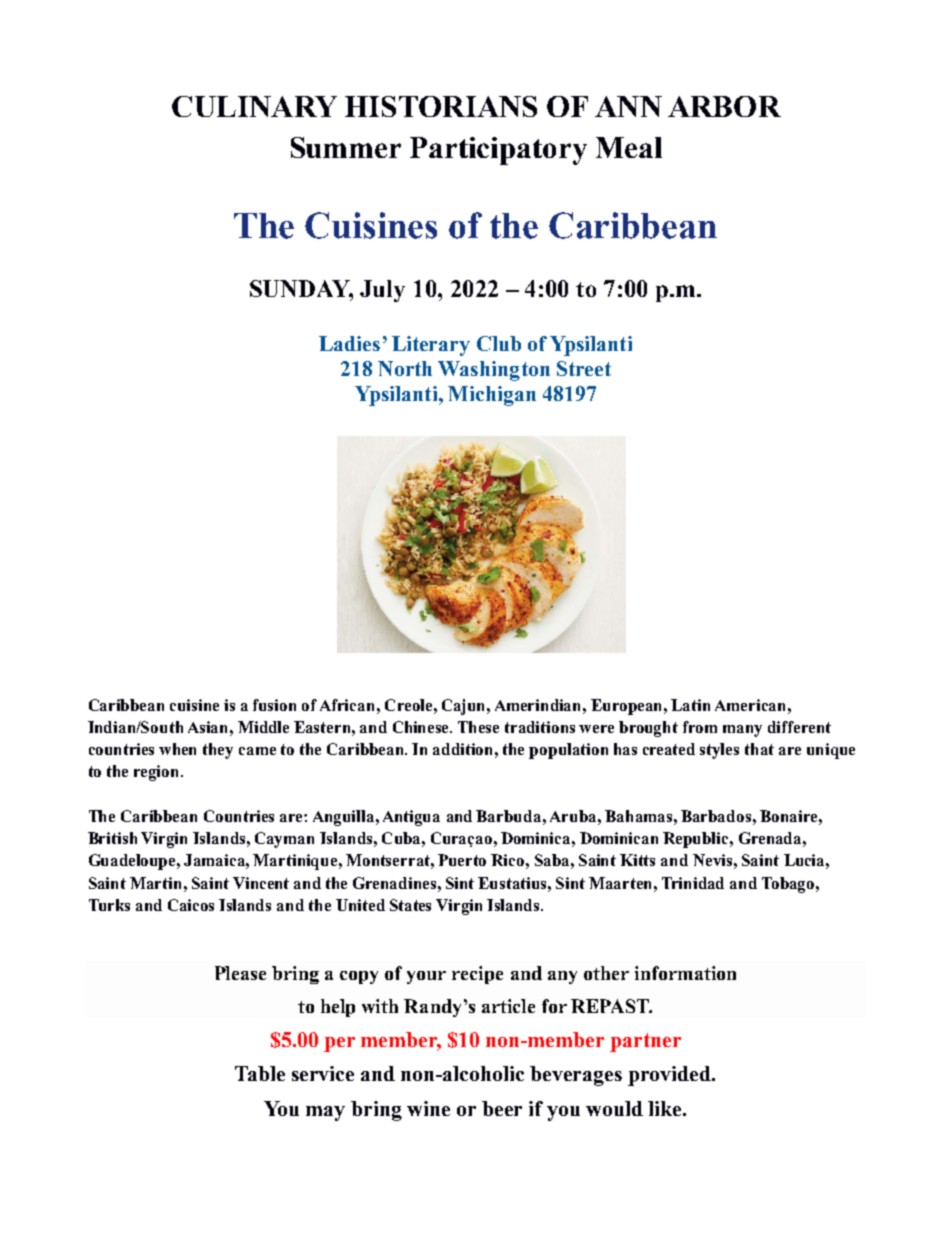 The height and width of the page is (1233, 952). Describe the element at coordinates (724, 106) in the page. I see `ARBOR` at that location.
